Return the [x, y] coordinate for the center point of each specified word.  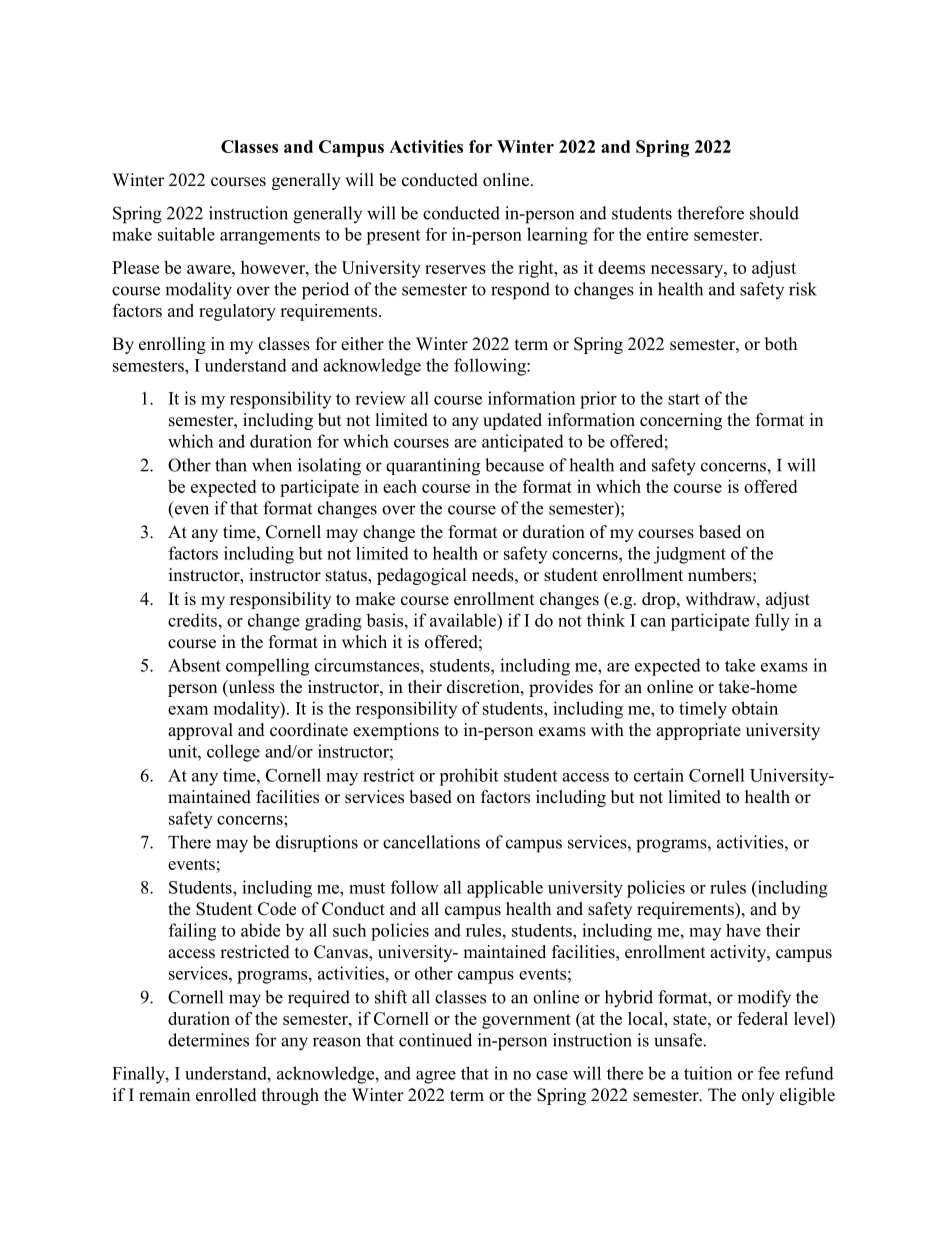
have [743, 930]
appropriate [698, 731]
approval [200, 731]
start [684, 399]
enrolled [226, 1095]
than [231, 465]
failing [192, 932]
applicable [505, 889]
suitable [186, 234]
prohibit [468, 777]
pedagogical [422, 576]
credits [192, 620]
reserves [455, 269]
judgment [690, 555]
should [774, 213]
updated [512, 421]
